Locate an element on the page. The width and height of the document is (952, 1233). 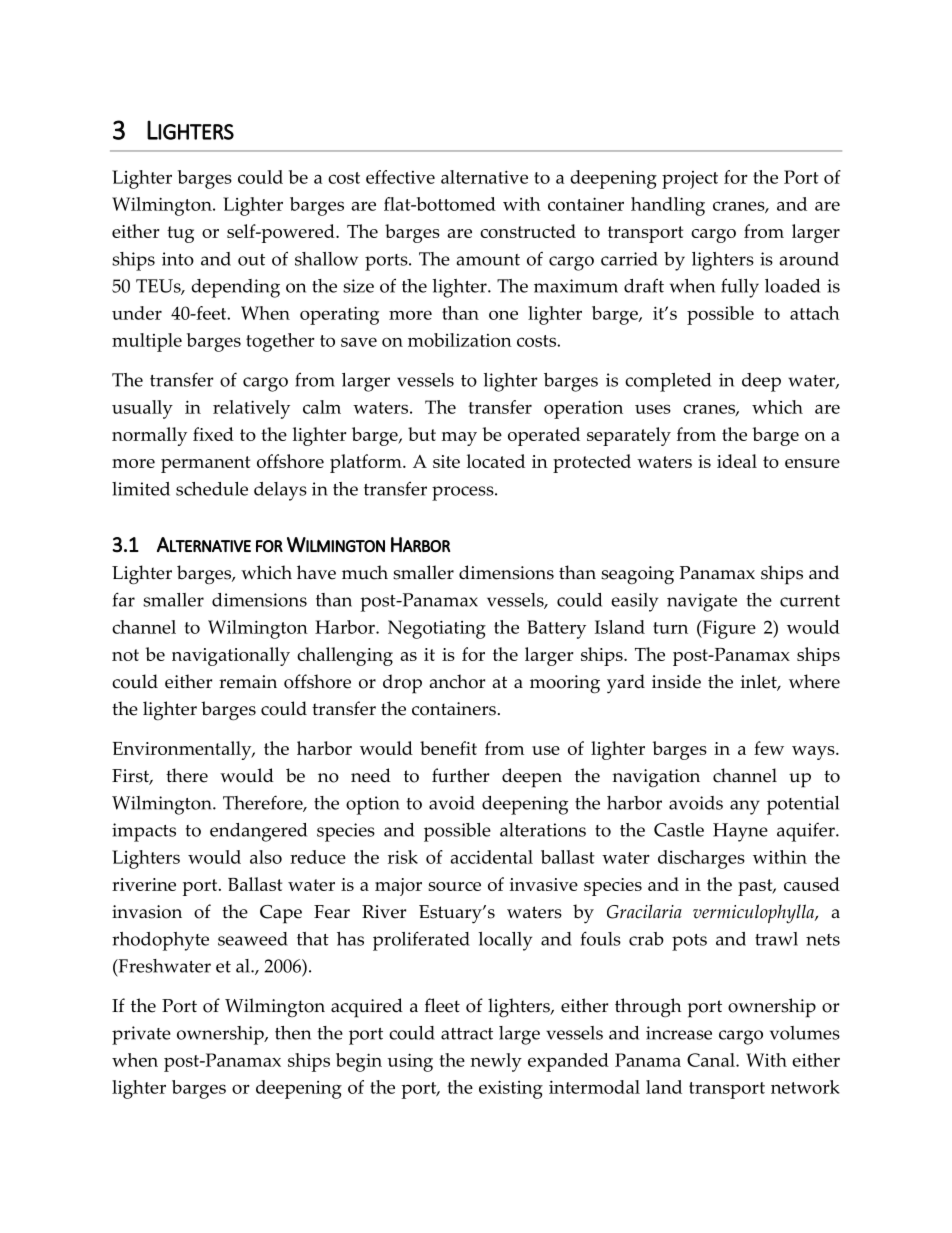
project is located at coordinates (690, 180).
